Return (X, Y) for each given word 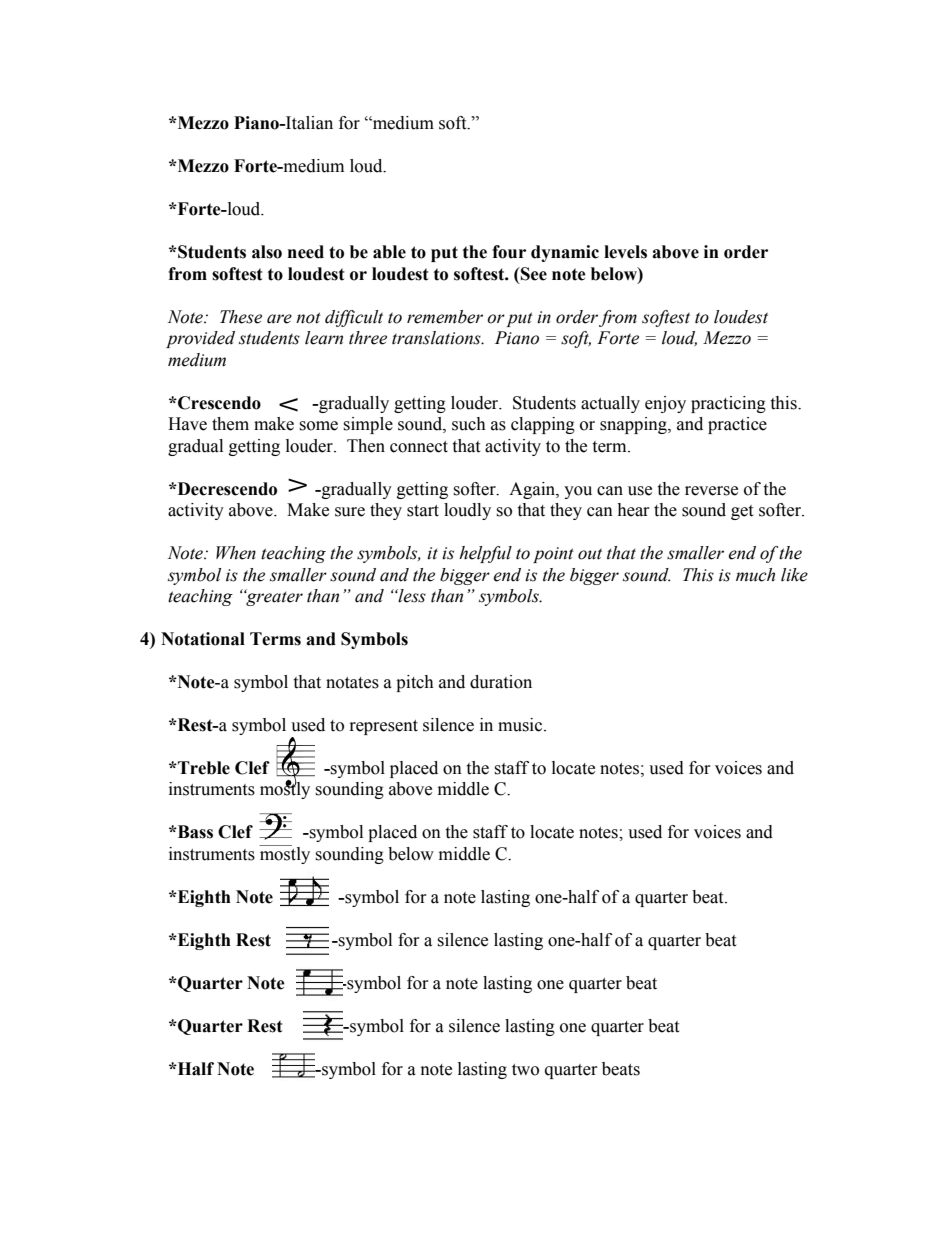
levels (625, 252)
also (267, 252)
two (525, 1070)
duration (501, 682)
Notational (203, 639)
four (509, 252)
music (521, 725)
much (755, 575)
